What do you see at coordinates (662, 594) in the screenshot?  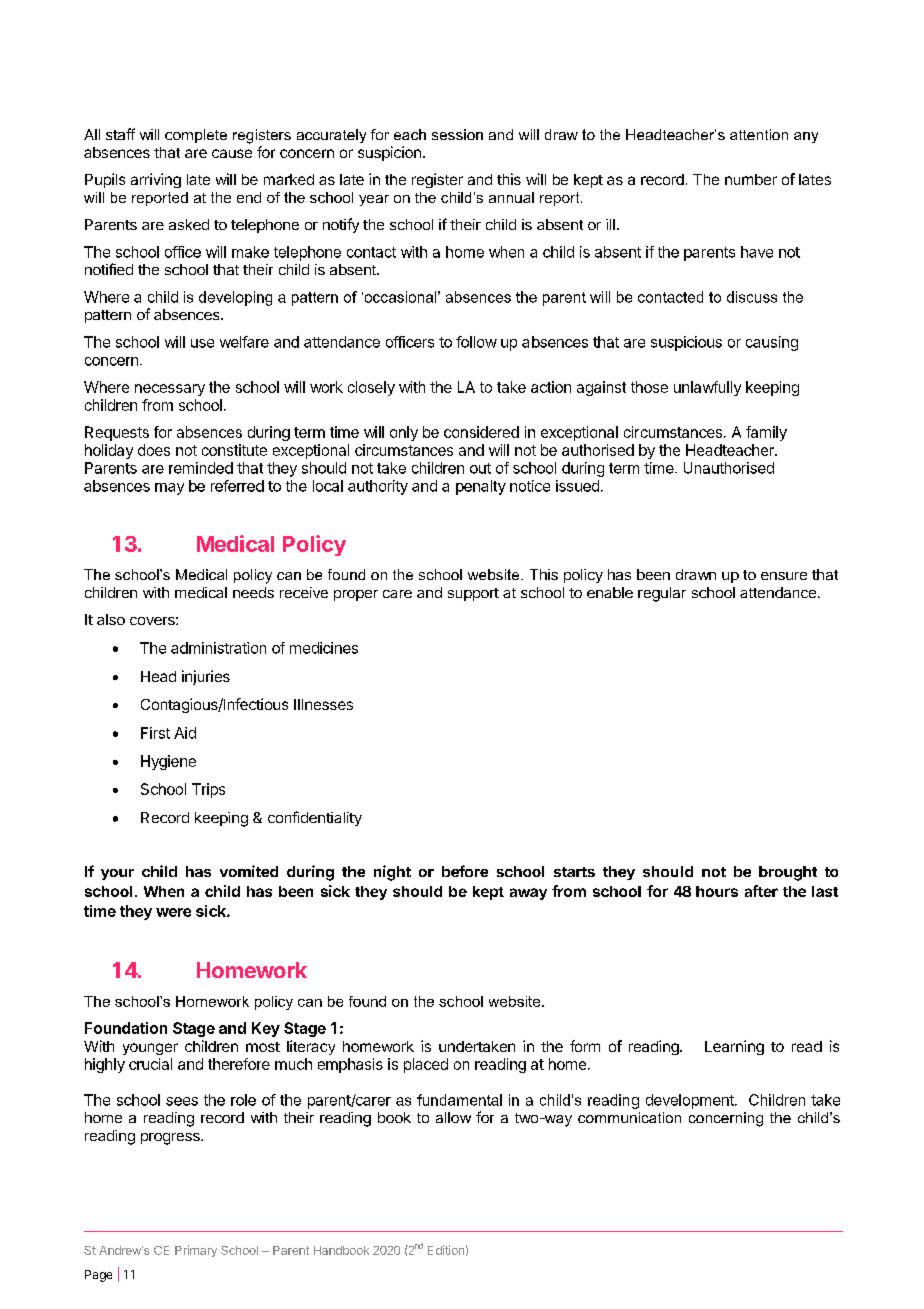 I see `regular` at bounding box center [662, 594].
